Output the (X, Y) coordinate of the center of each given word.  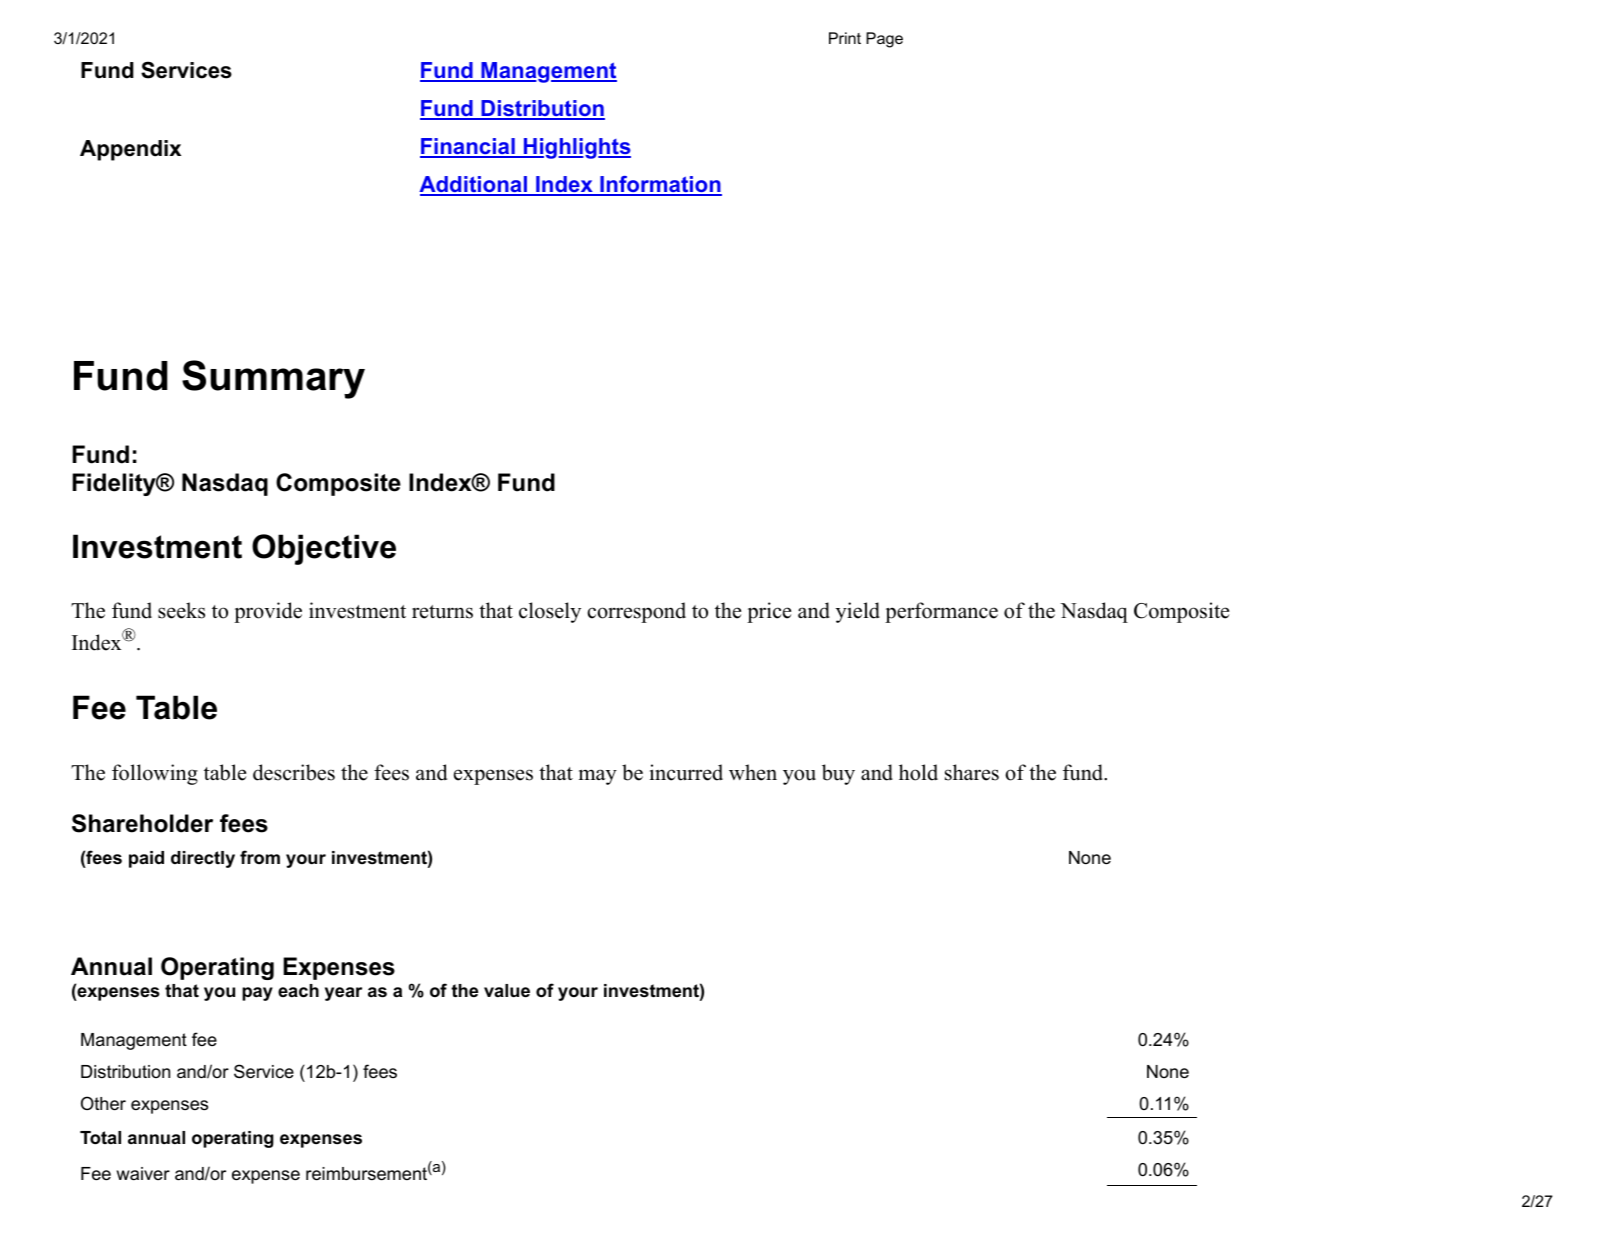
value (507, 991)
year (343, 994)
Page (884, 40)
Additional (474, 186)
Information (660, 186)
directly (203, 859)
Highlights (576, 148)
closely (550, 612)
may (598, 777)
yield (858, 612)
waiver (143, 1173)
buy (838, 774)
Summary (273, 379)
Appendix (130, 150)
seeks (181, 610)
